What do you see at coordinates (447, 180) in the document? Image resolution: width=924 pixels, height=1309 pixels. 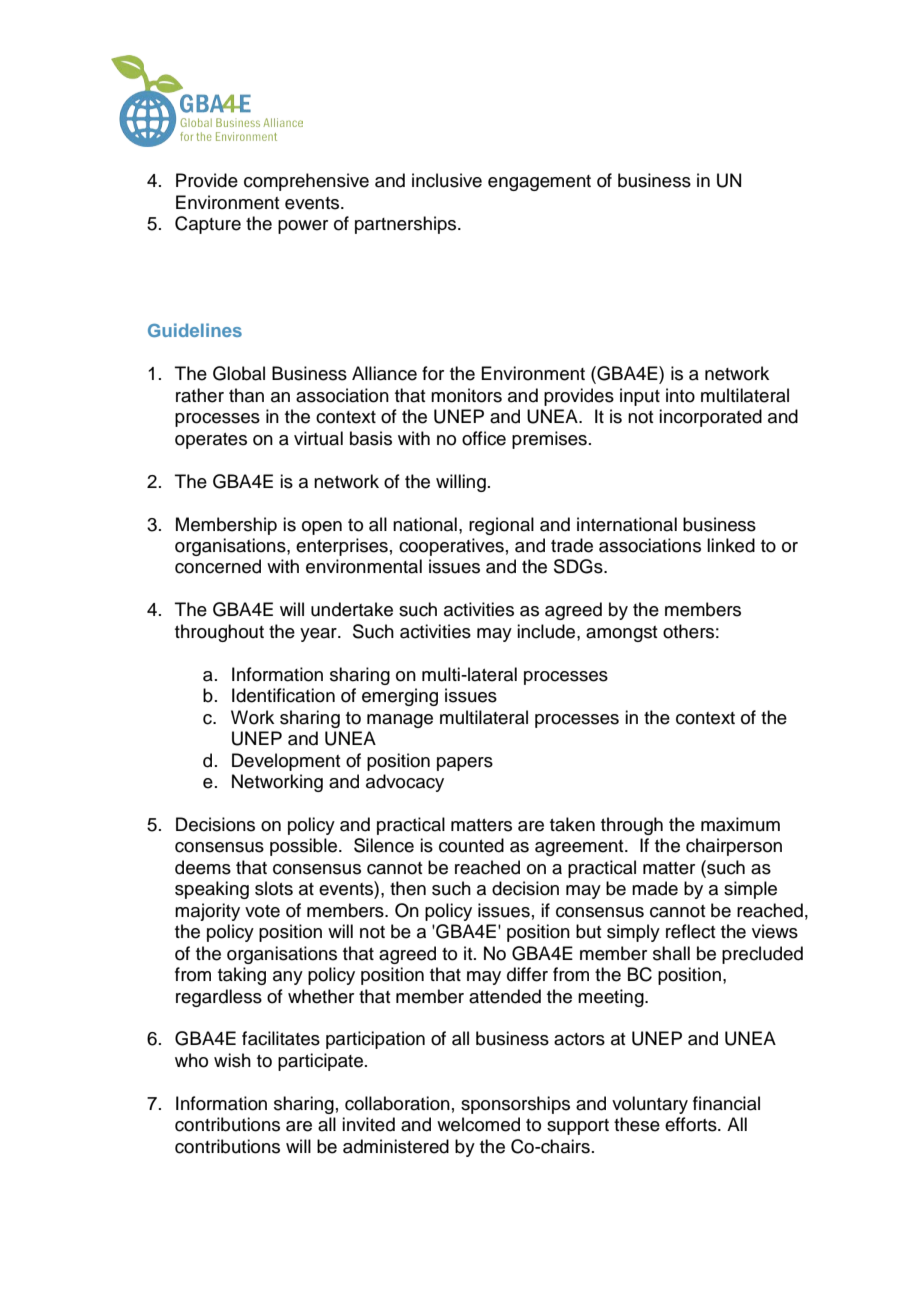 I see `inclusive` at bounding box center [447, 180].
